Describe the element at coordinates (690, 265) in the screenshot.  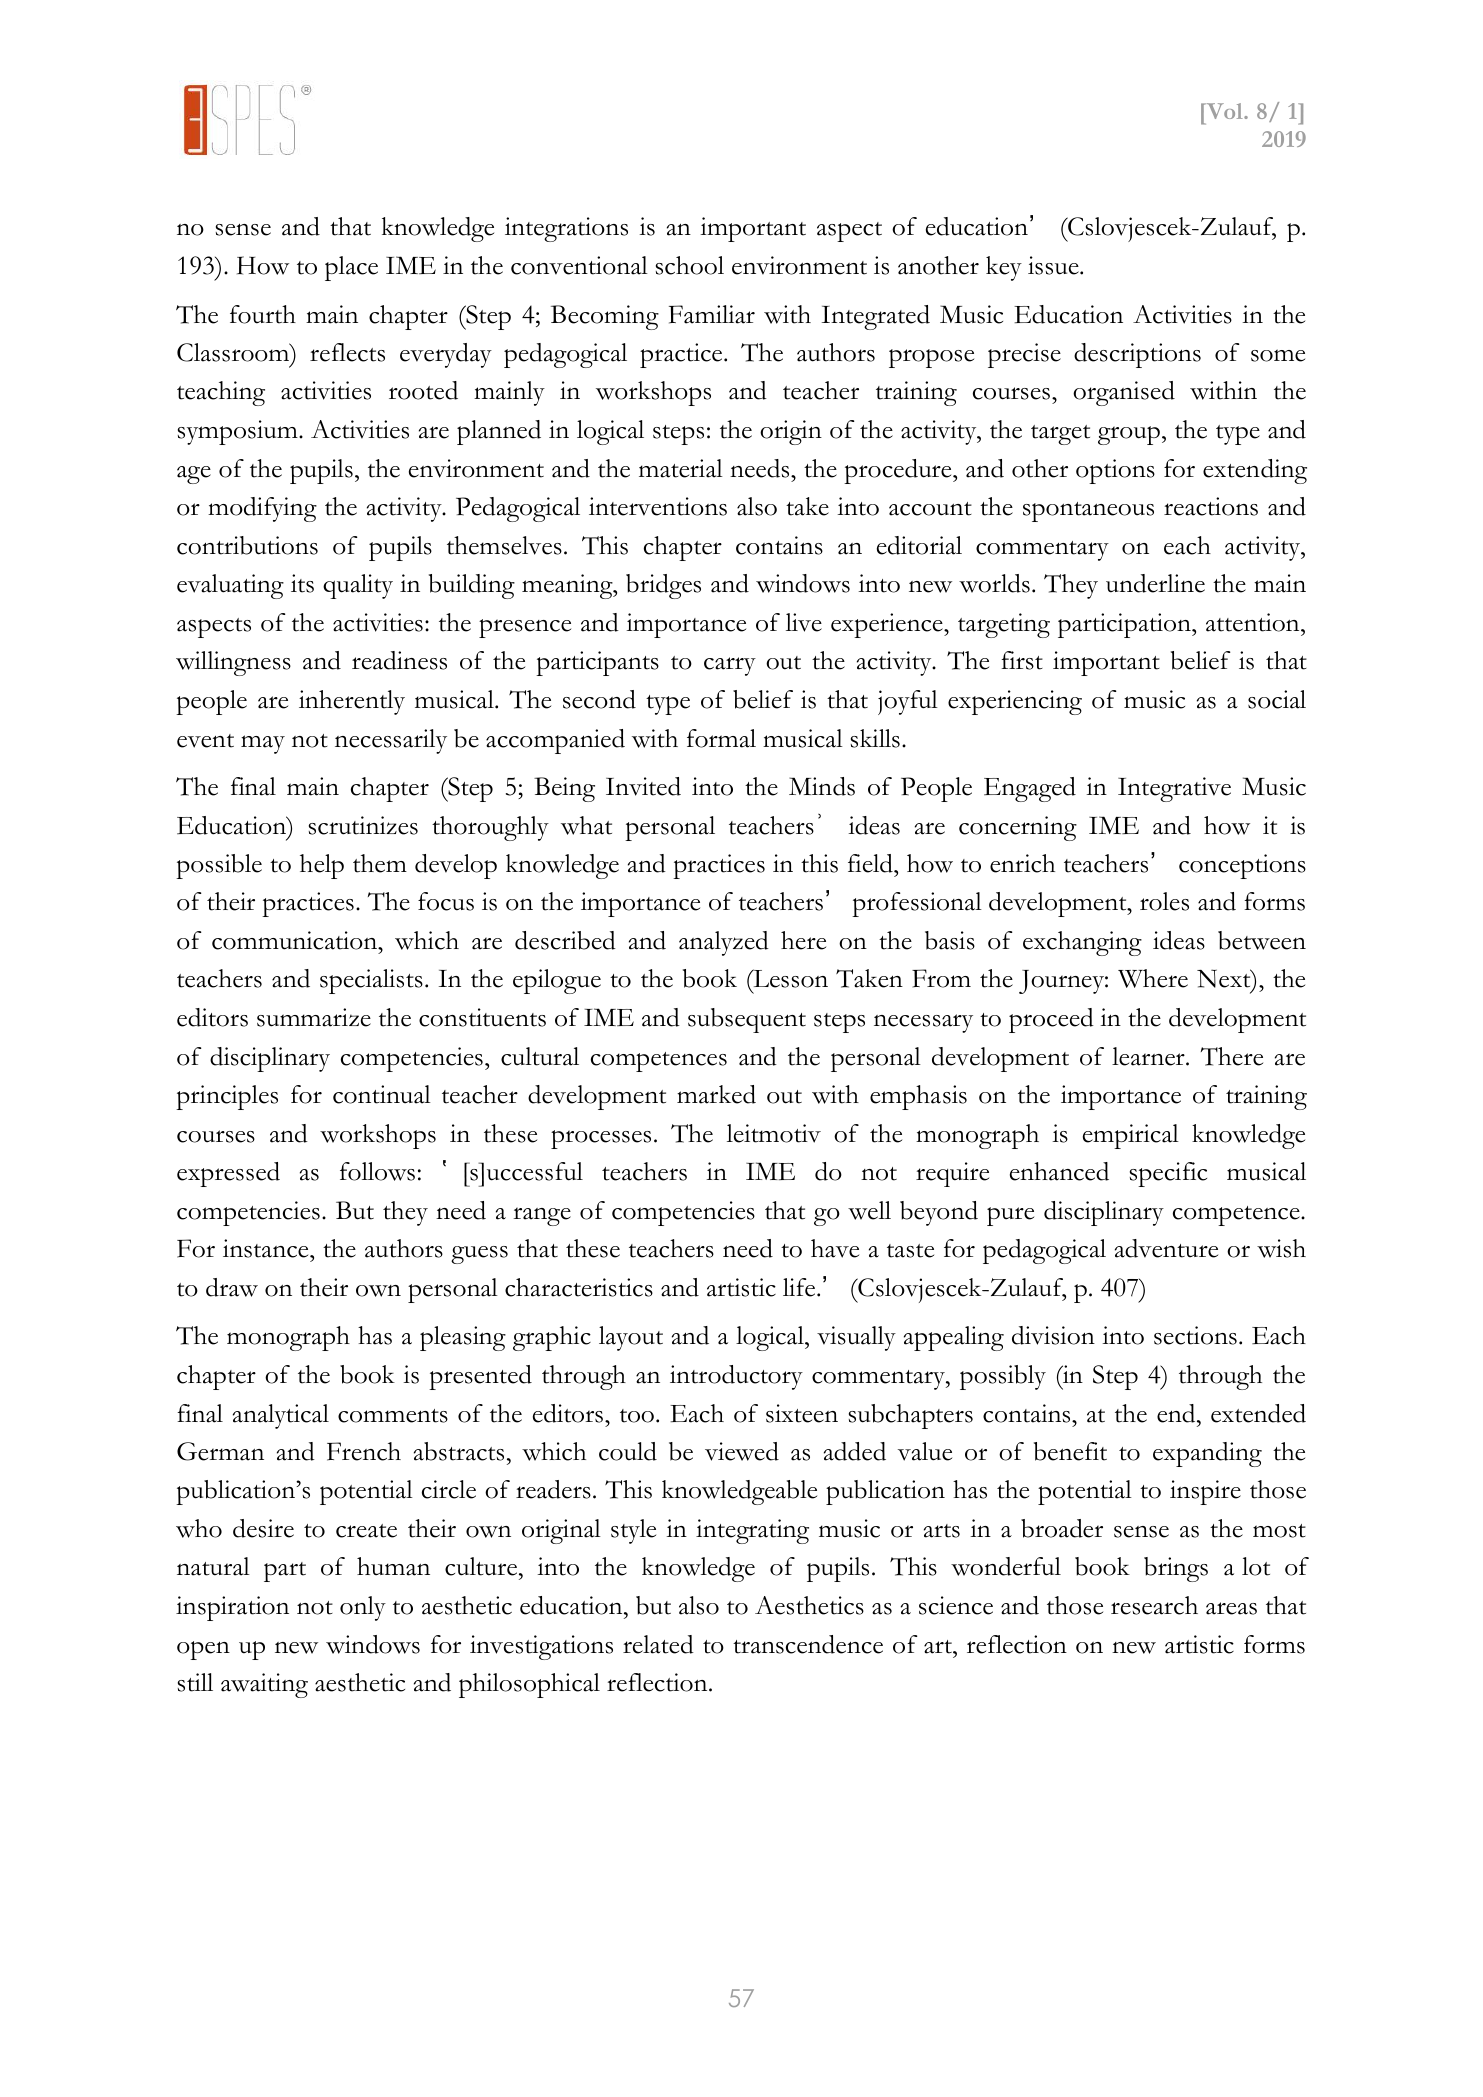
I see `school` at that location.
